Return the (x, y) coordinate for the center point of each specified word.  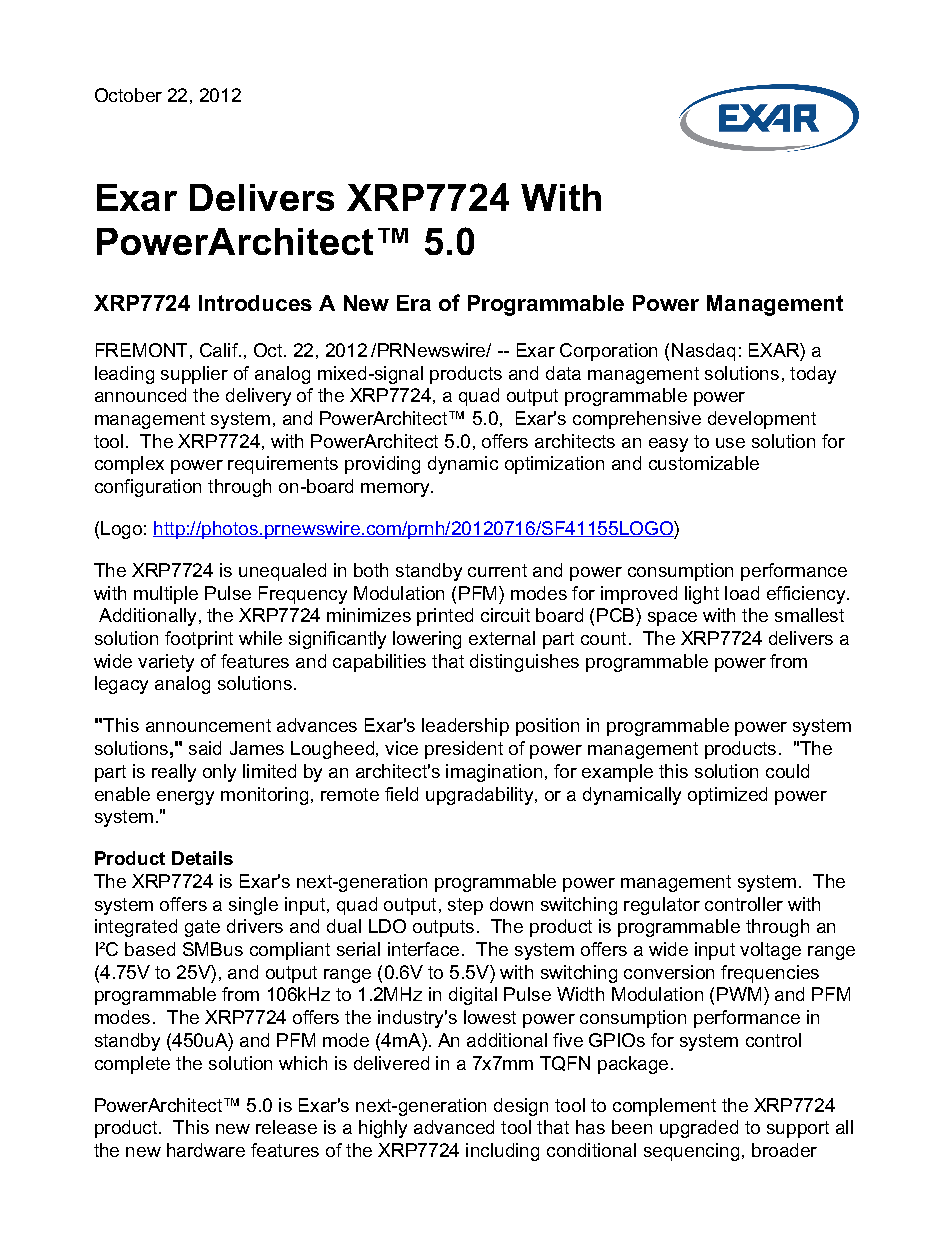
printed (445, 617)
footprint (199, 640)
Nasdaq (703, 352)
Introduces (255, 303)
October (128, 95)
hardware (206, 1150)
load (742, 593)
